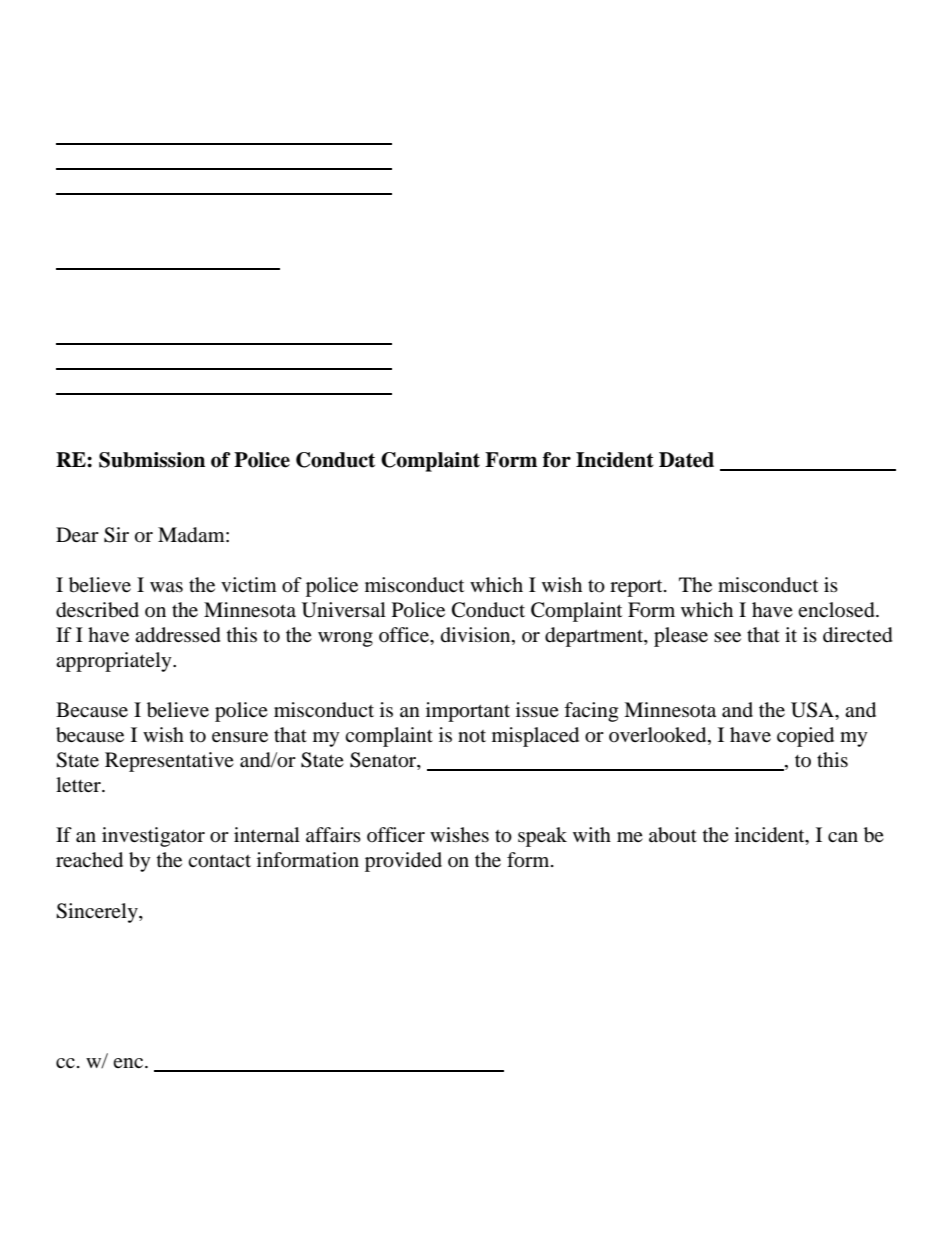  I want to click on division, so click(477, 636).
